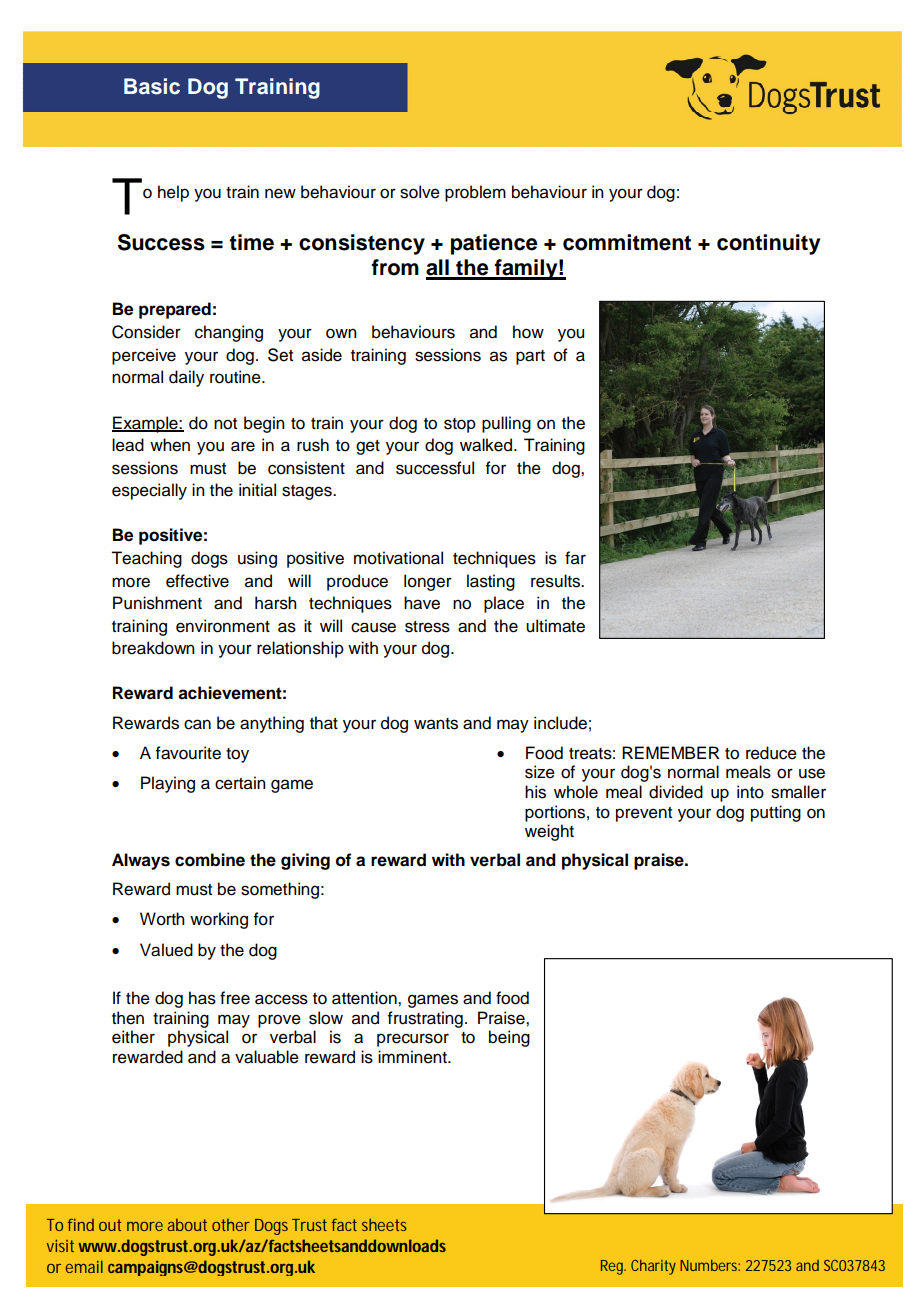 The width and height of the image is (924, 1308). I want to click on wants, so click(436, 724).
